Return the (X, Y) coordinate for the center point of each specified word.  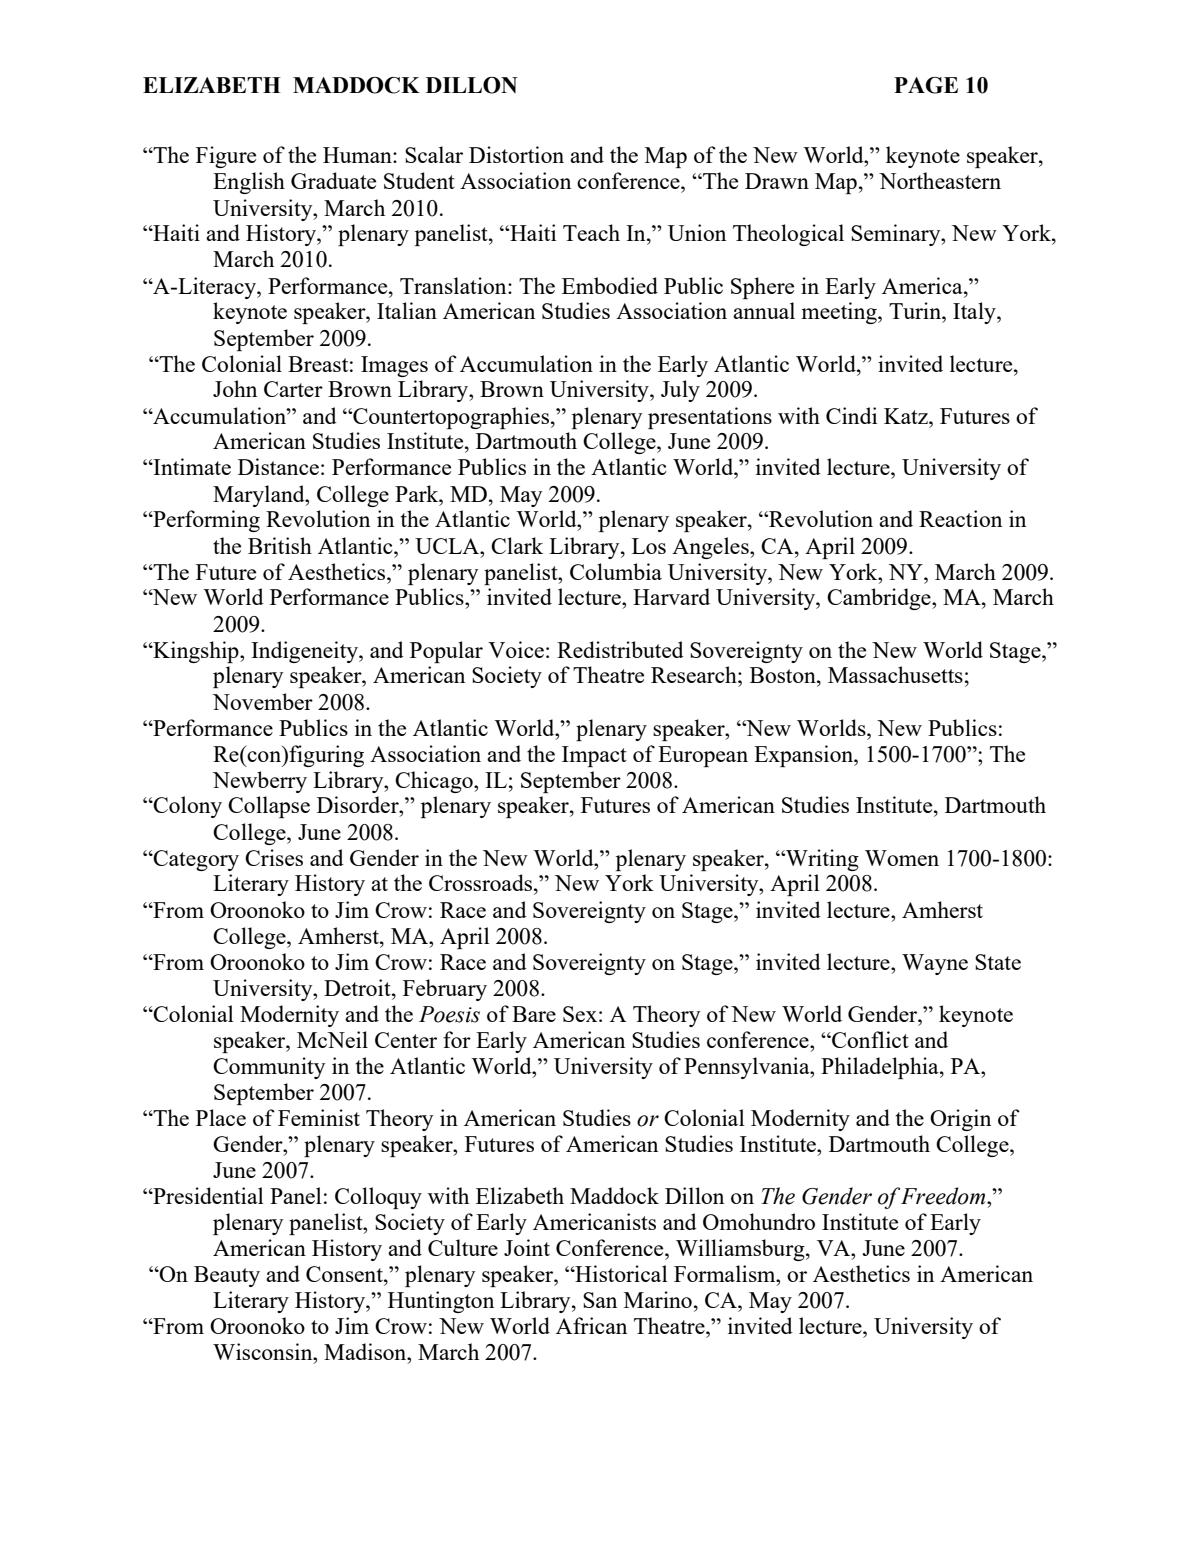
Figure (226, 157)
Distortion (516, 154)
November (263, 701)
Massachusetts (895, 674)
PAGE (926, 85)
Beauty (227, 1276)
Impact (594, 756)
